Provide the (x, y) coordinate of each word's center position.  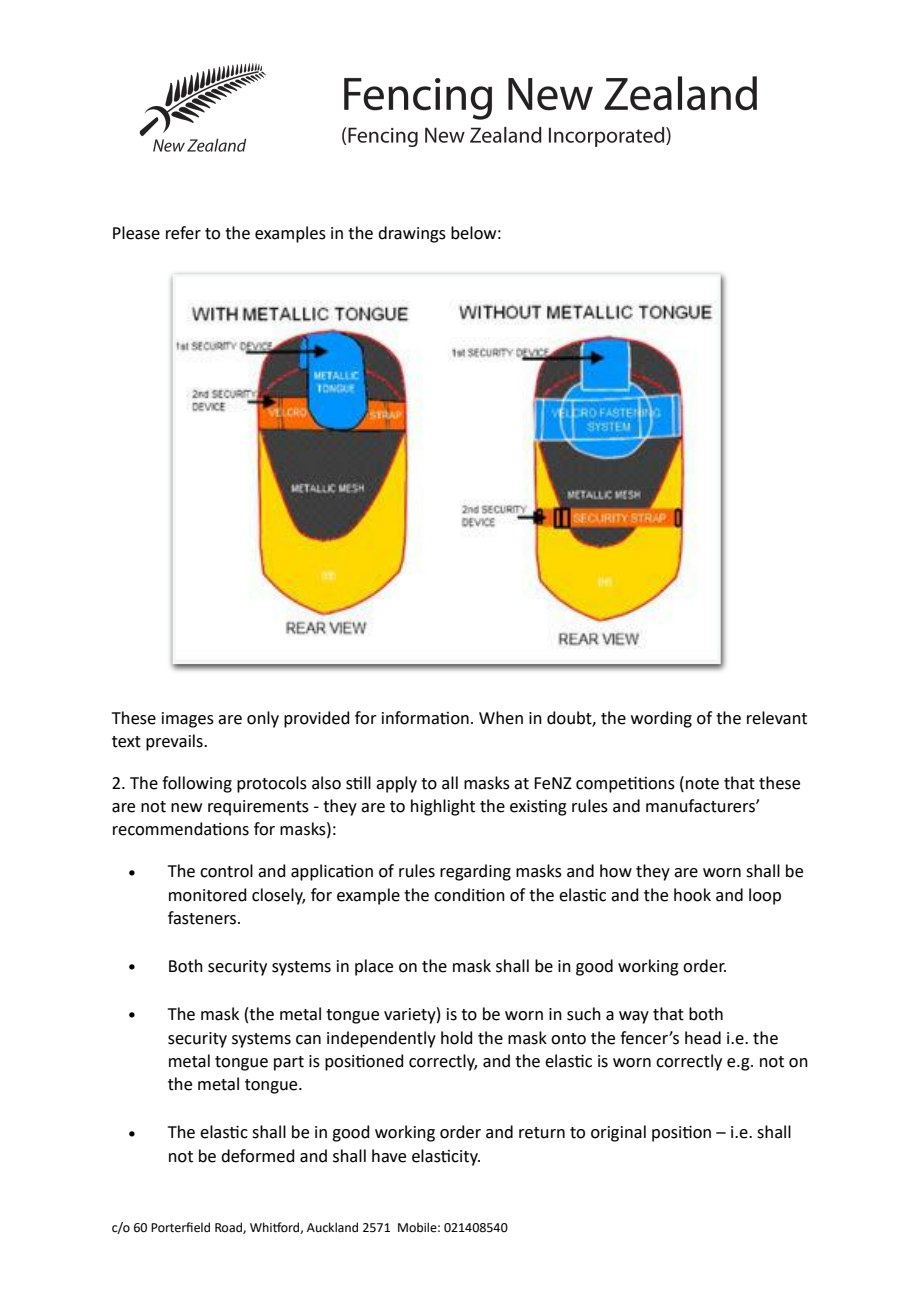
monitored (208, 895)
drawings (412, 234)
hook (692, 895)
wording (661, 719)
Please (136, 233)
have (389, 1156)
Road (229, 1228)
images (188, 720)
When (501, 718)
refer (183, 233)
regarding (475, 872)
